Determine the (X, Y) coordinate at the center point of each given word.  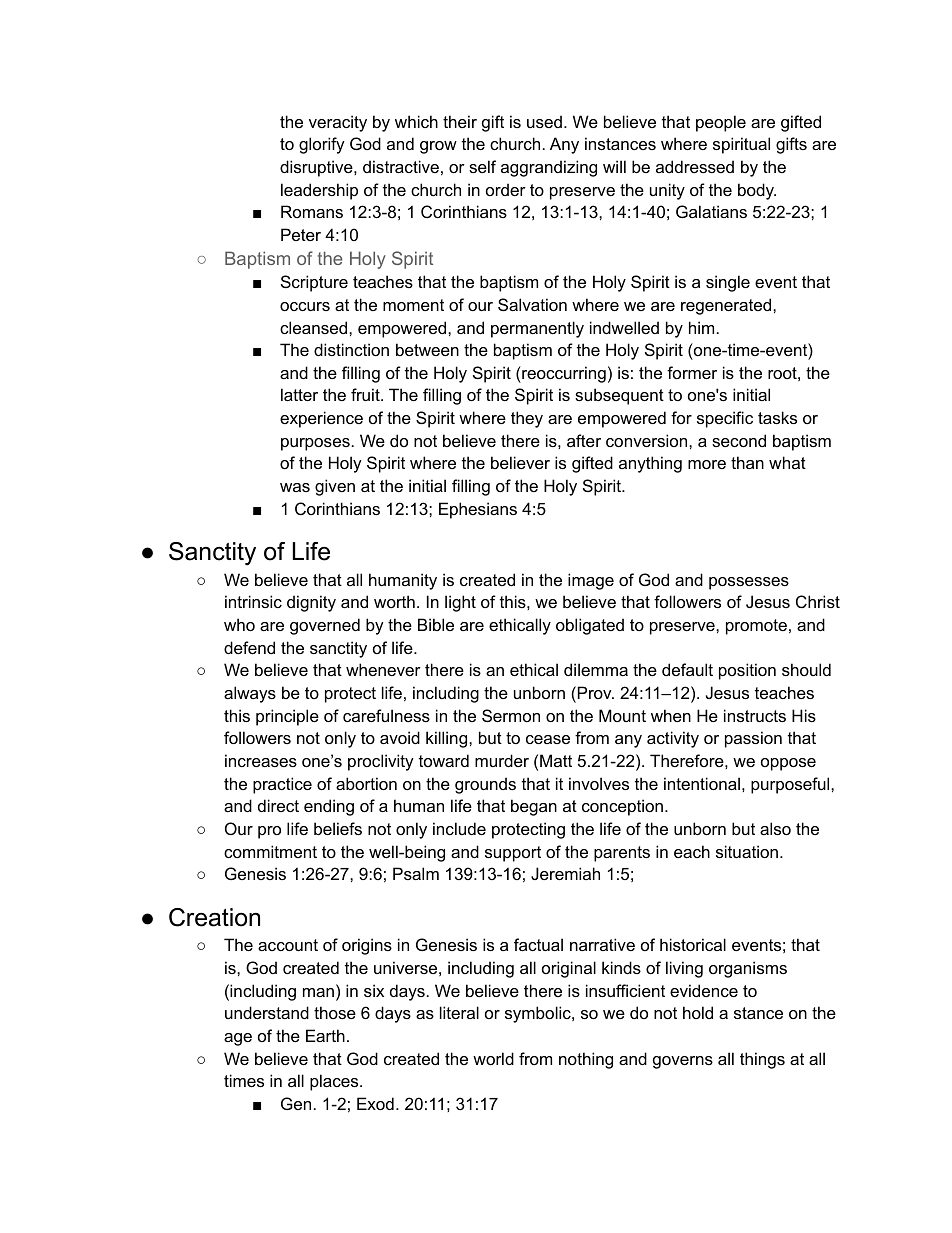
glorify (322, 145)
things (762, 1060)
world (493, 1058)
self (482, 166)
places (335, 1082)
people (721, 123)
